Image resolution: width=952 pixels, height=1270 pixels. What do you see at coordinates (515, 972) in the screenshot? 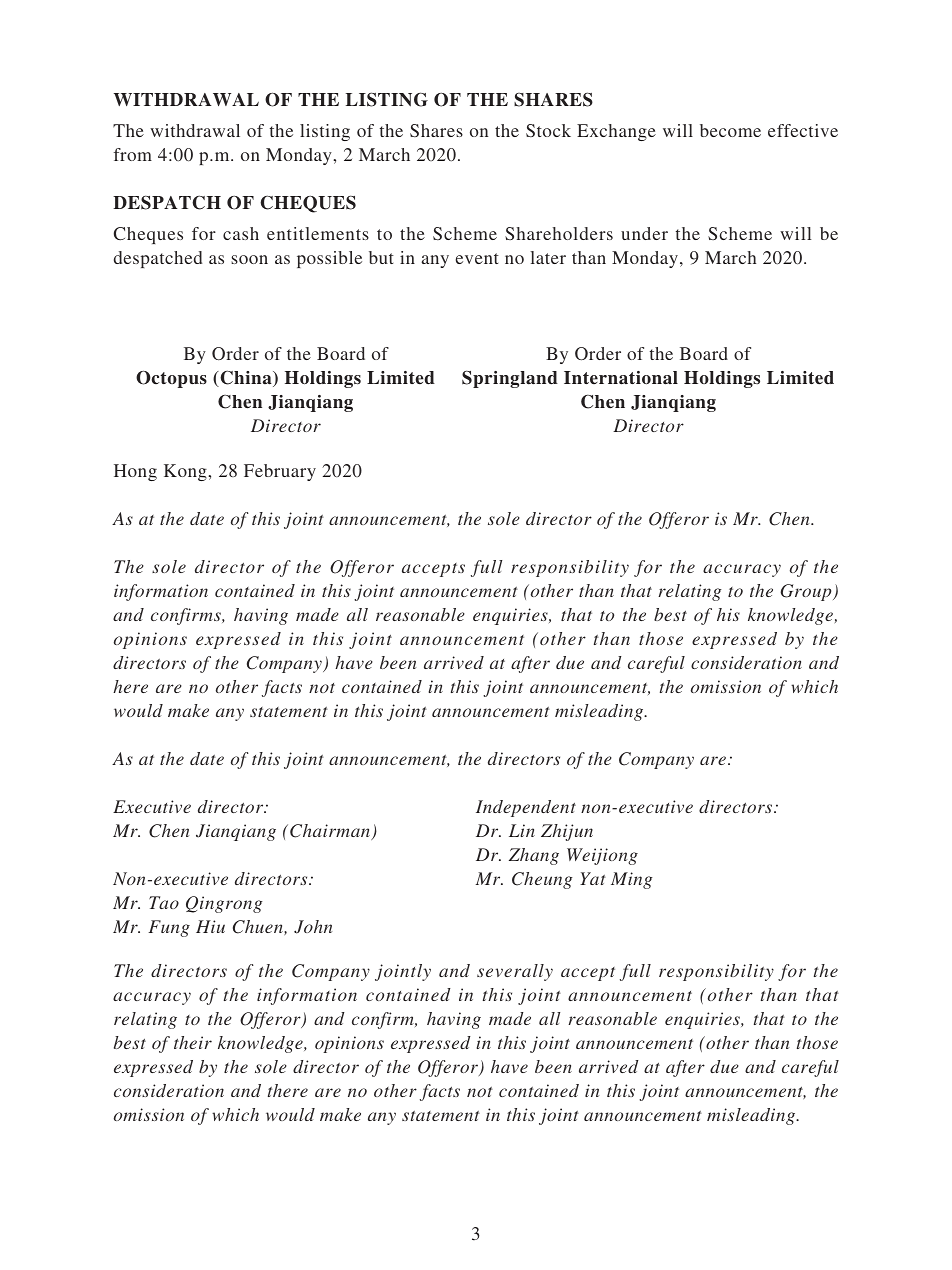
I see `severally` at bounding box center [515, 972].
